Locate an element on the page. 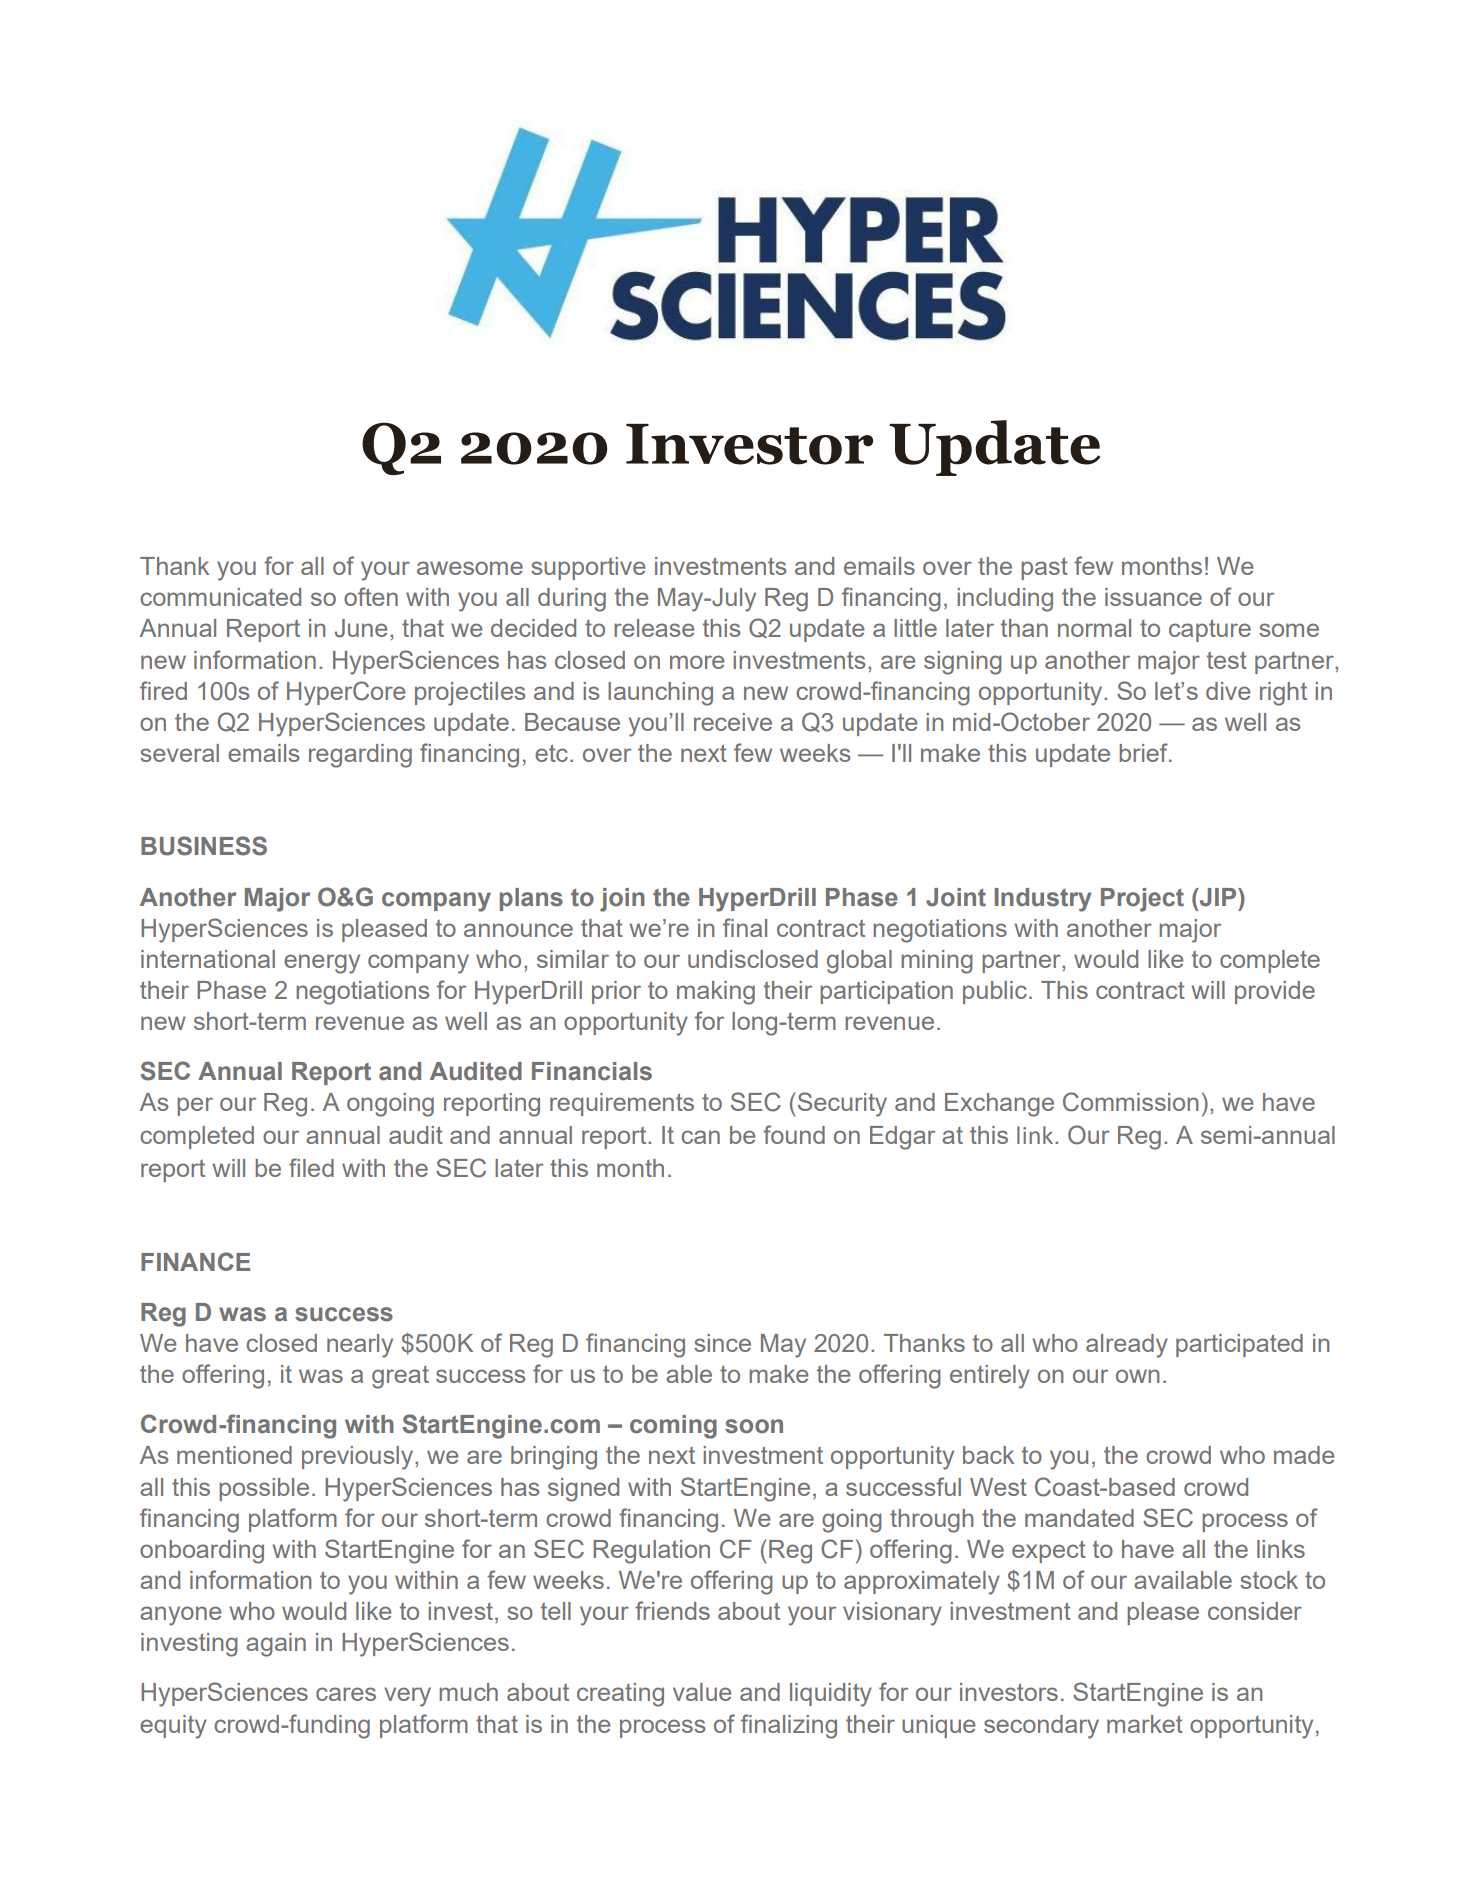  previously is located at coordinates (359, 1458).
